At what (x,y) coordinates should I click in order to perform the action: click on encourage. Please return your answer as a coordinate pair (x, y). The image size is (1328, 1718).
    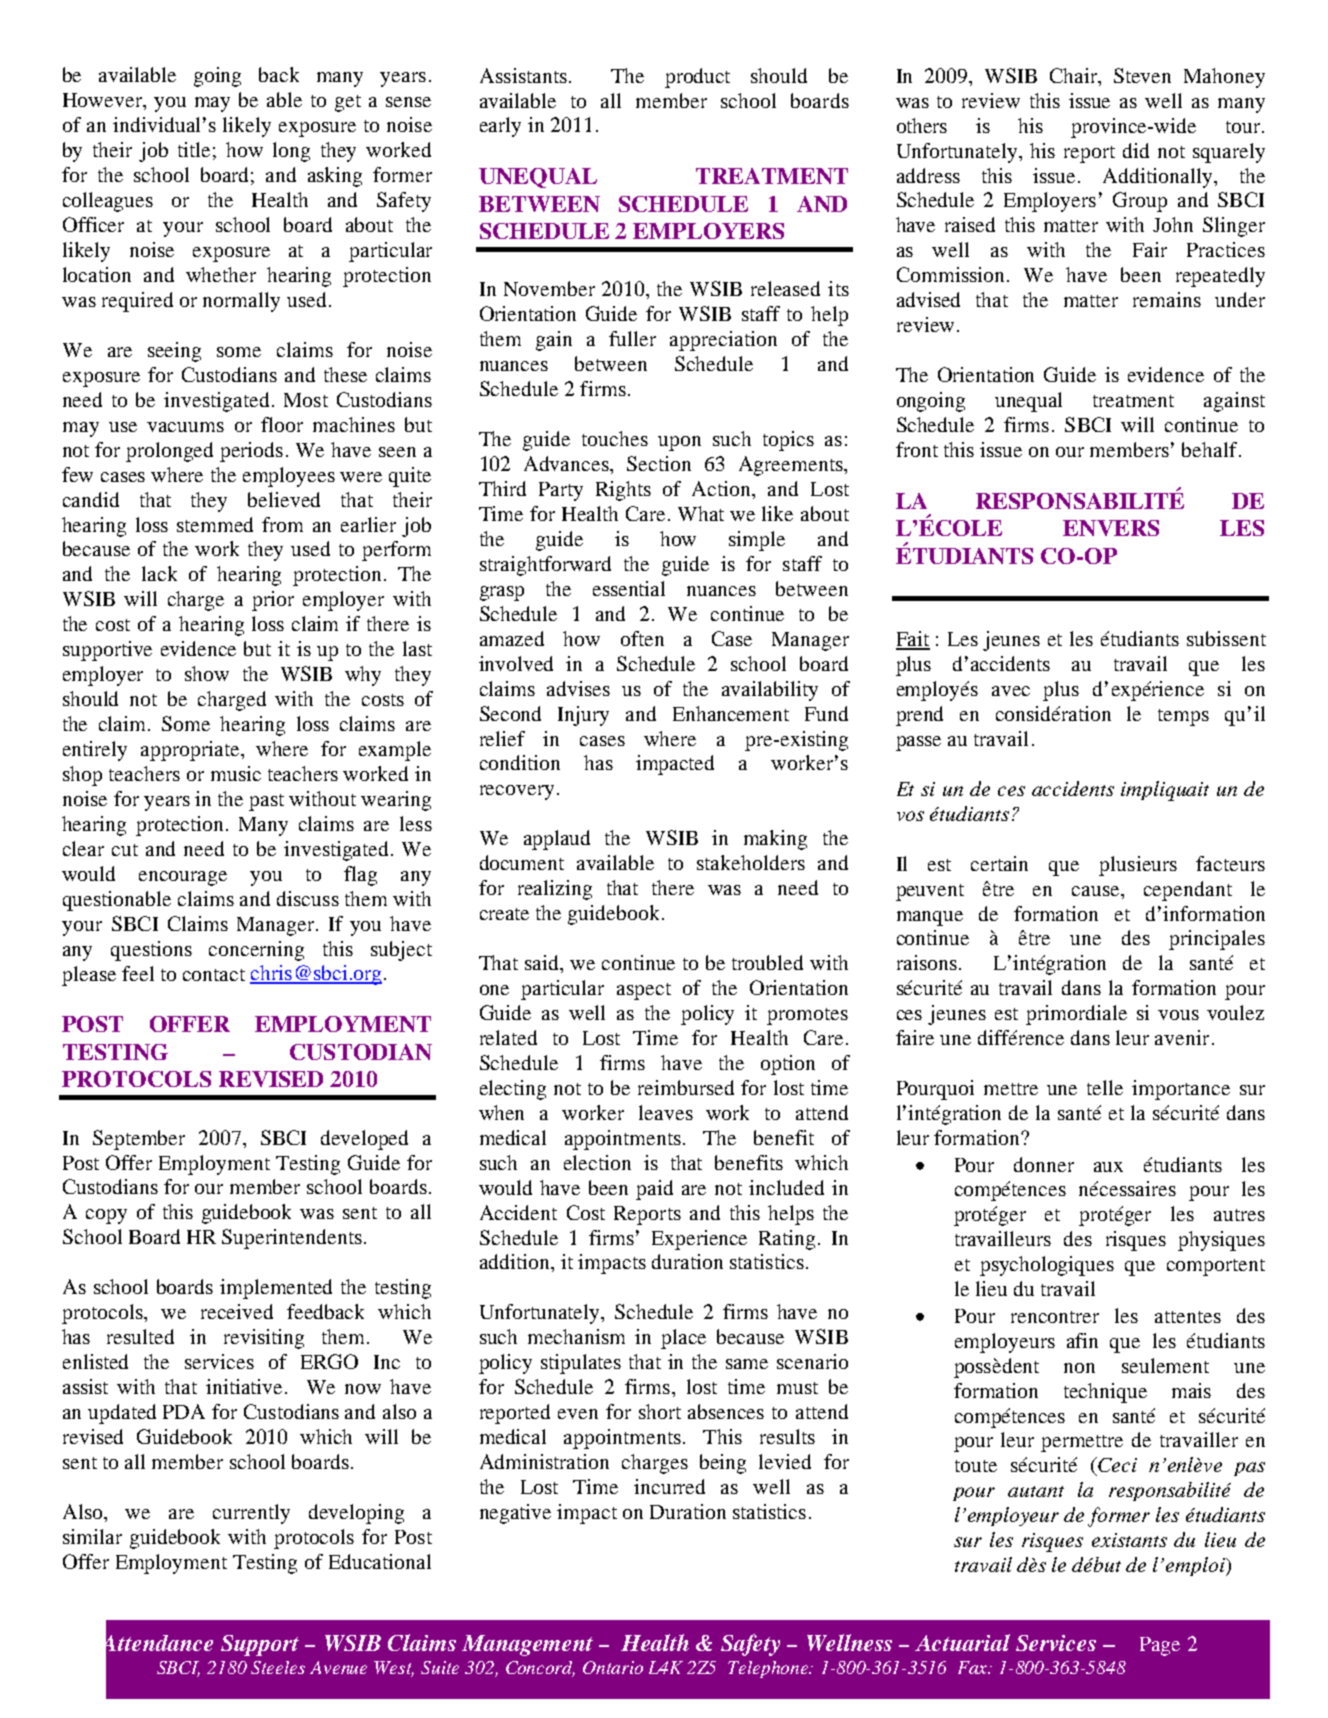
    Looking at the image, I should click on (183, 878).
